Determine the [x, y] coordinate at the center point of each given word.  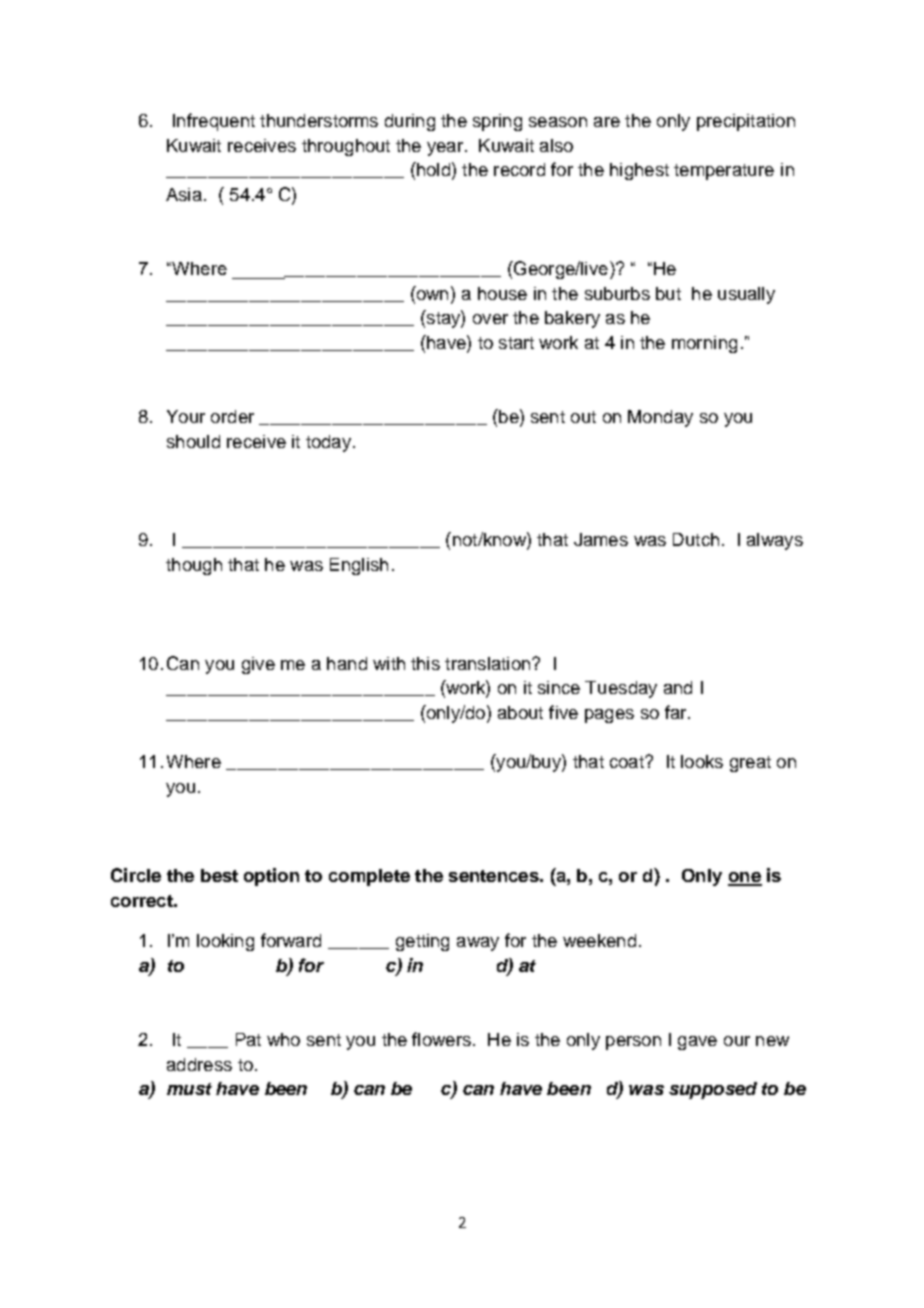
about [520, 712]
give [258, 665]
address [199, 1064]
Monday [660, 418]
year [446, 149]
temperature [724, 172]
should [193, 441]
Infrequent [214, 122]
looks [702, 761]
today [328, 443]
